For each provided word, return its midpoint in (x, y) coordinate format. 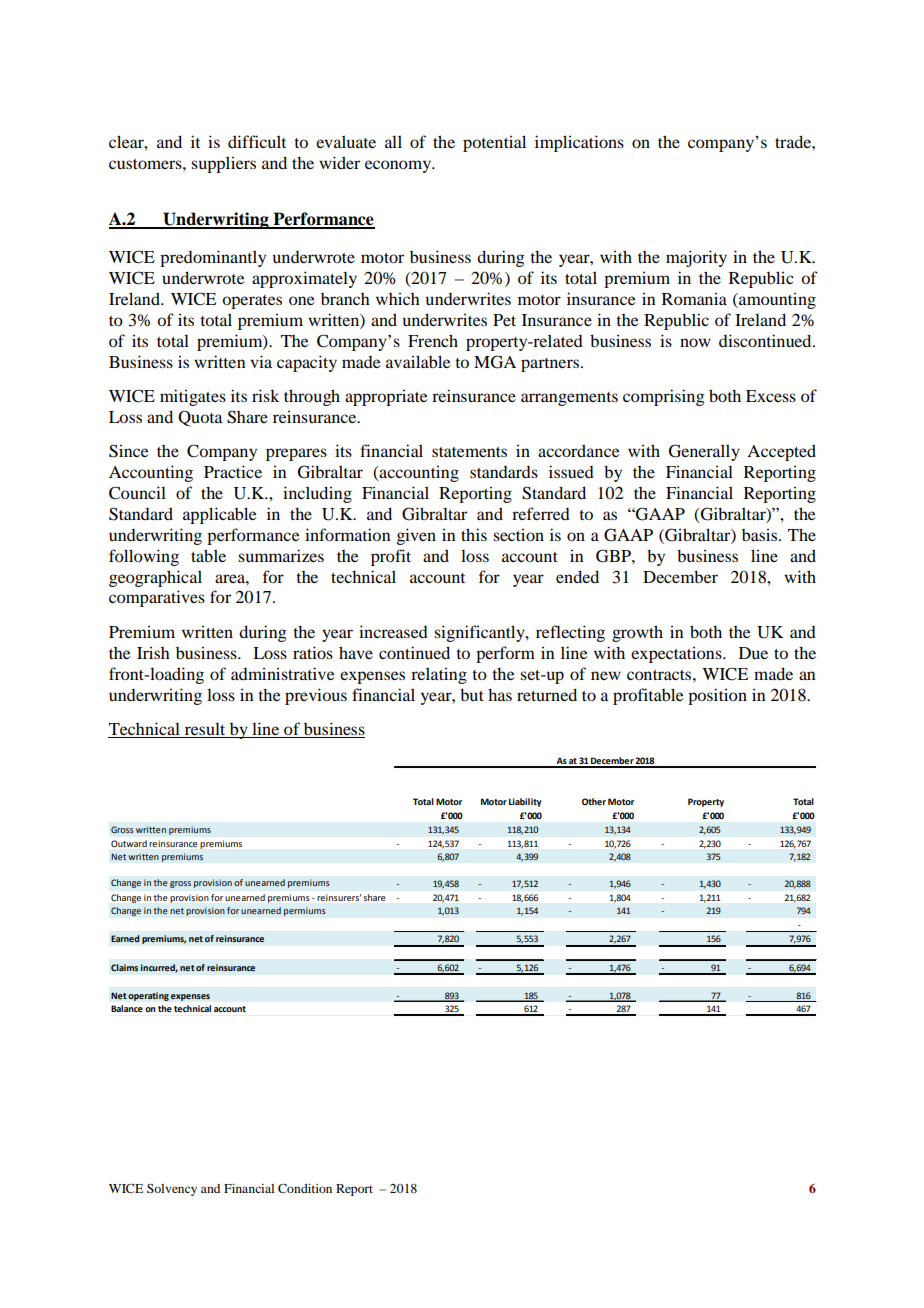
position (717, 696)
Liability (525, 802)
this (474, 534)
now (695, 342)
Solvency (172, 1190)
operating (148, 996)
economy (399, 166)
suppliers (223, 164)
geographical (155, 578)
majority (696, 258)
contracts (660, 675)
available (418, 361)
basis (761, 534)
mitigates (193, 397)
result (205, 730)
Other (594, 801)
